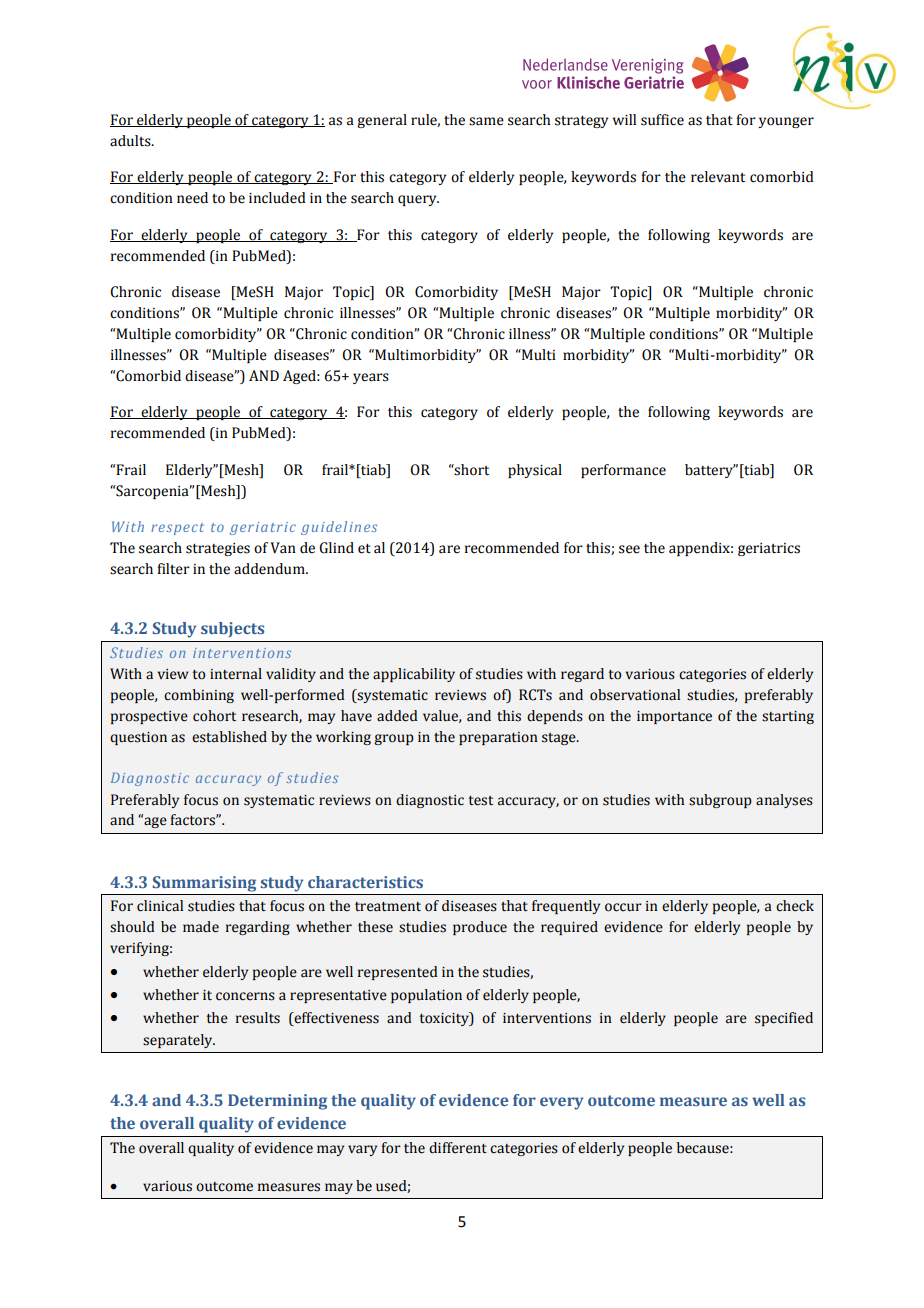 The image size is (924, 1308). I want to click on check, so click(795, 906).
